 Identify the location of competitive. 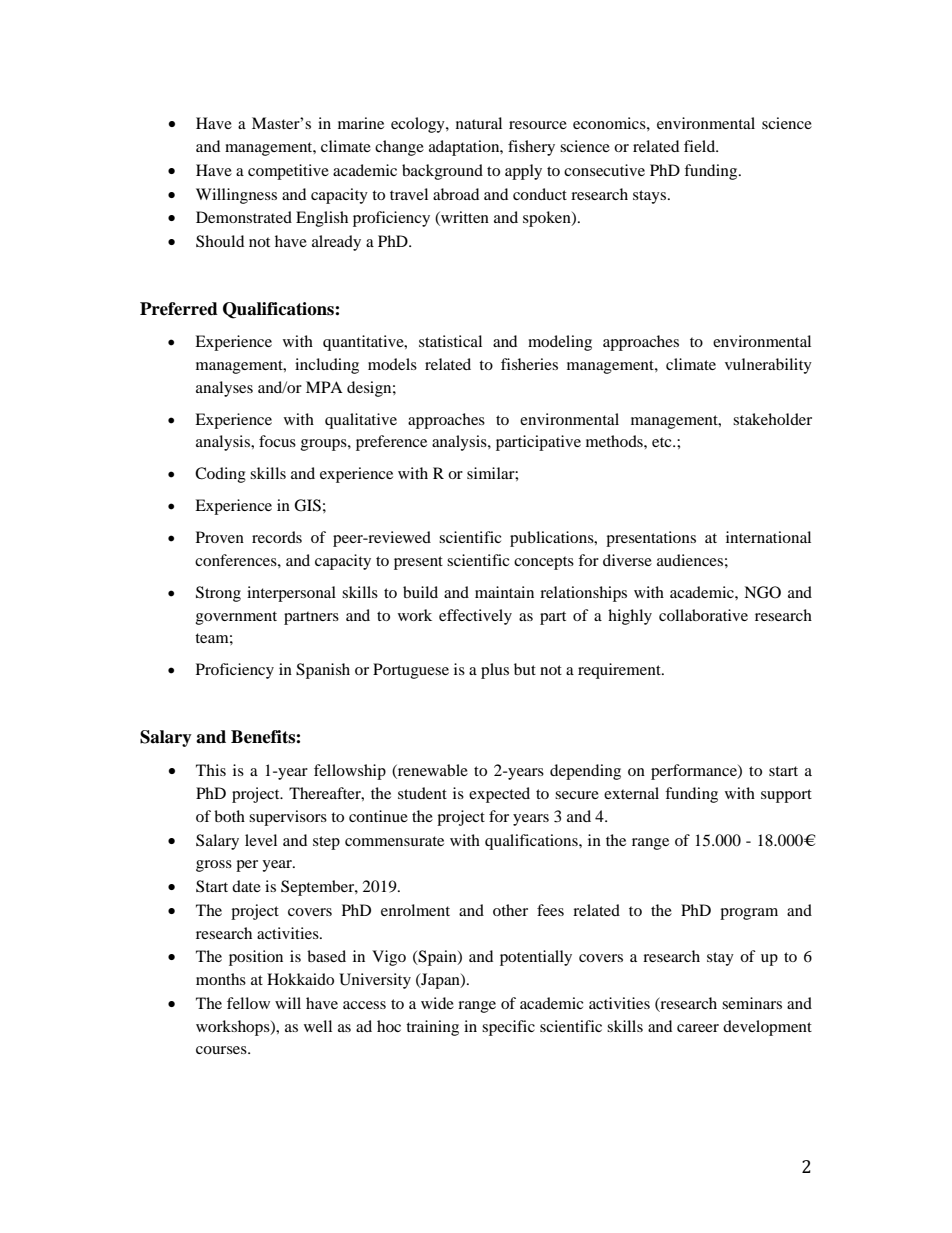
(288, 172).
